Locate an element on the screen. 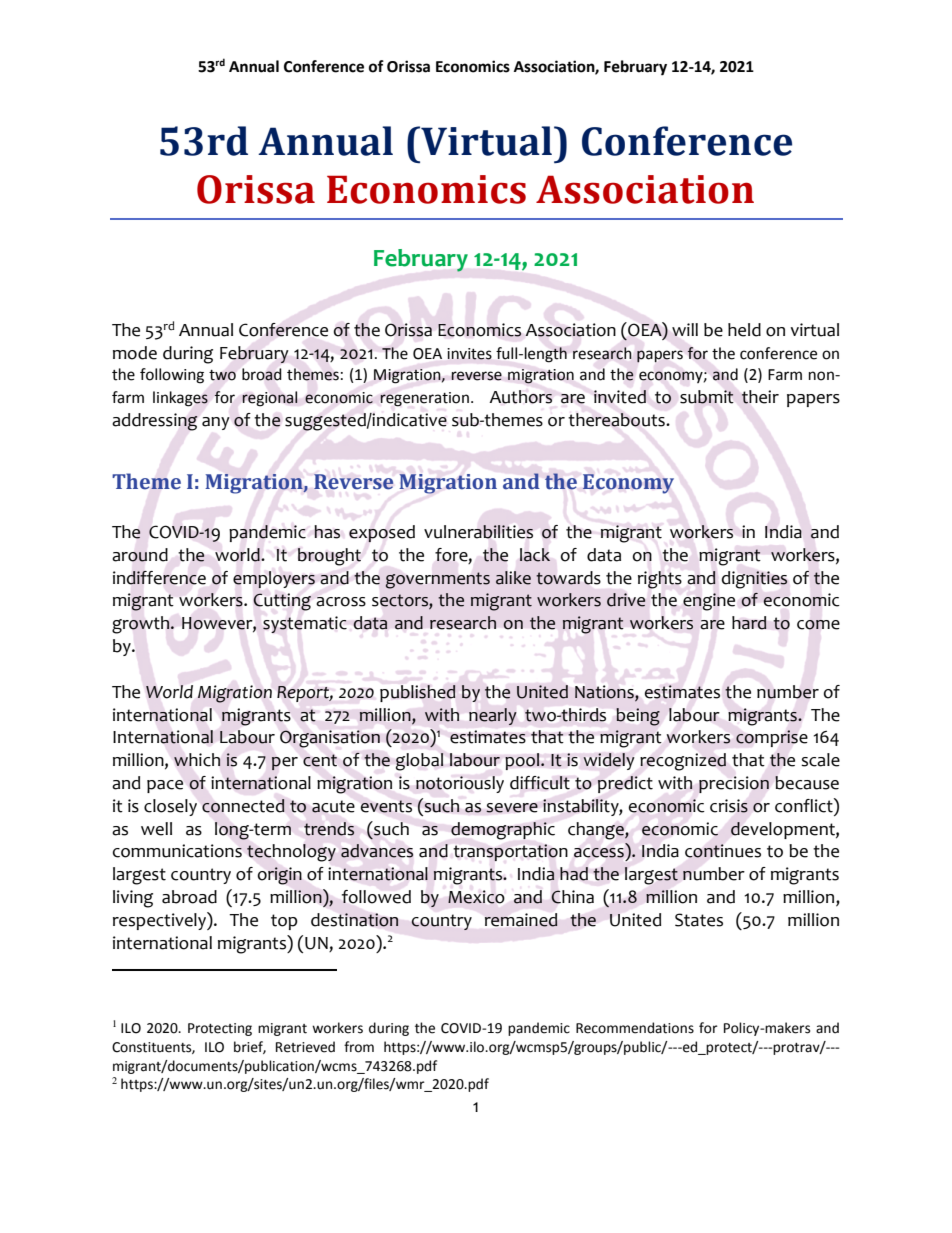  crisis is located at coordinates (729, 806).
